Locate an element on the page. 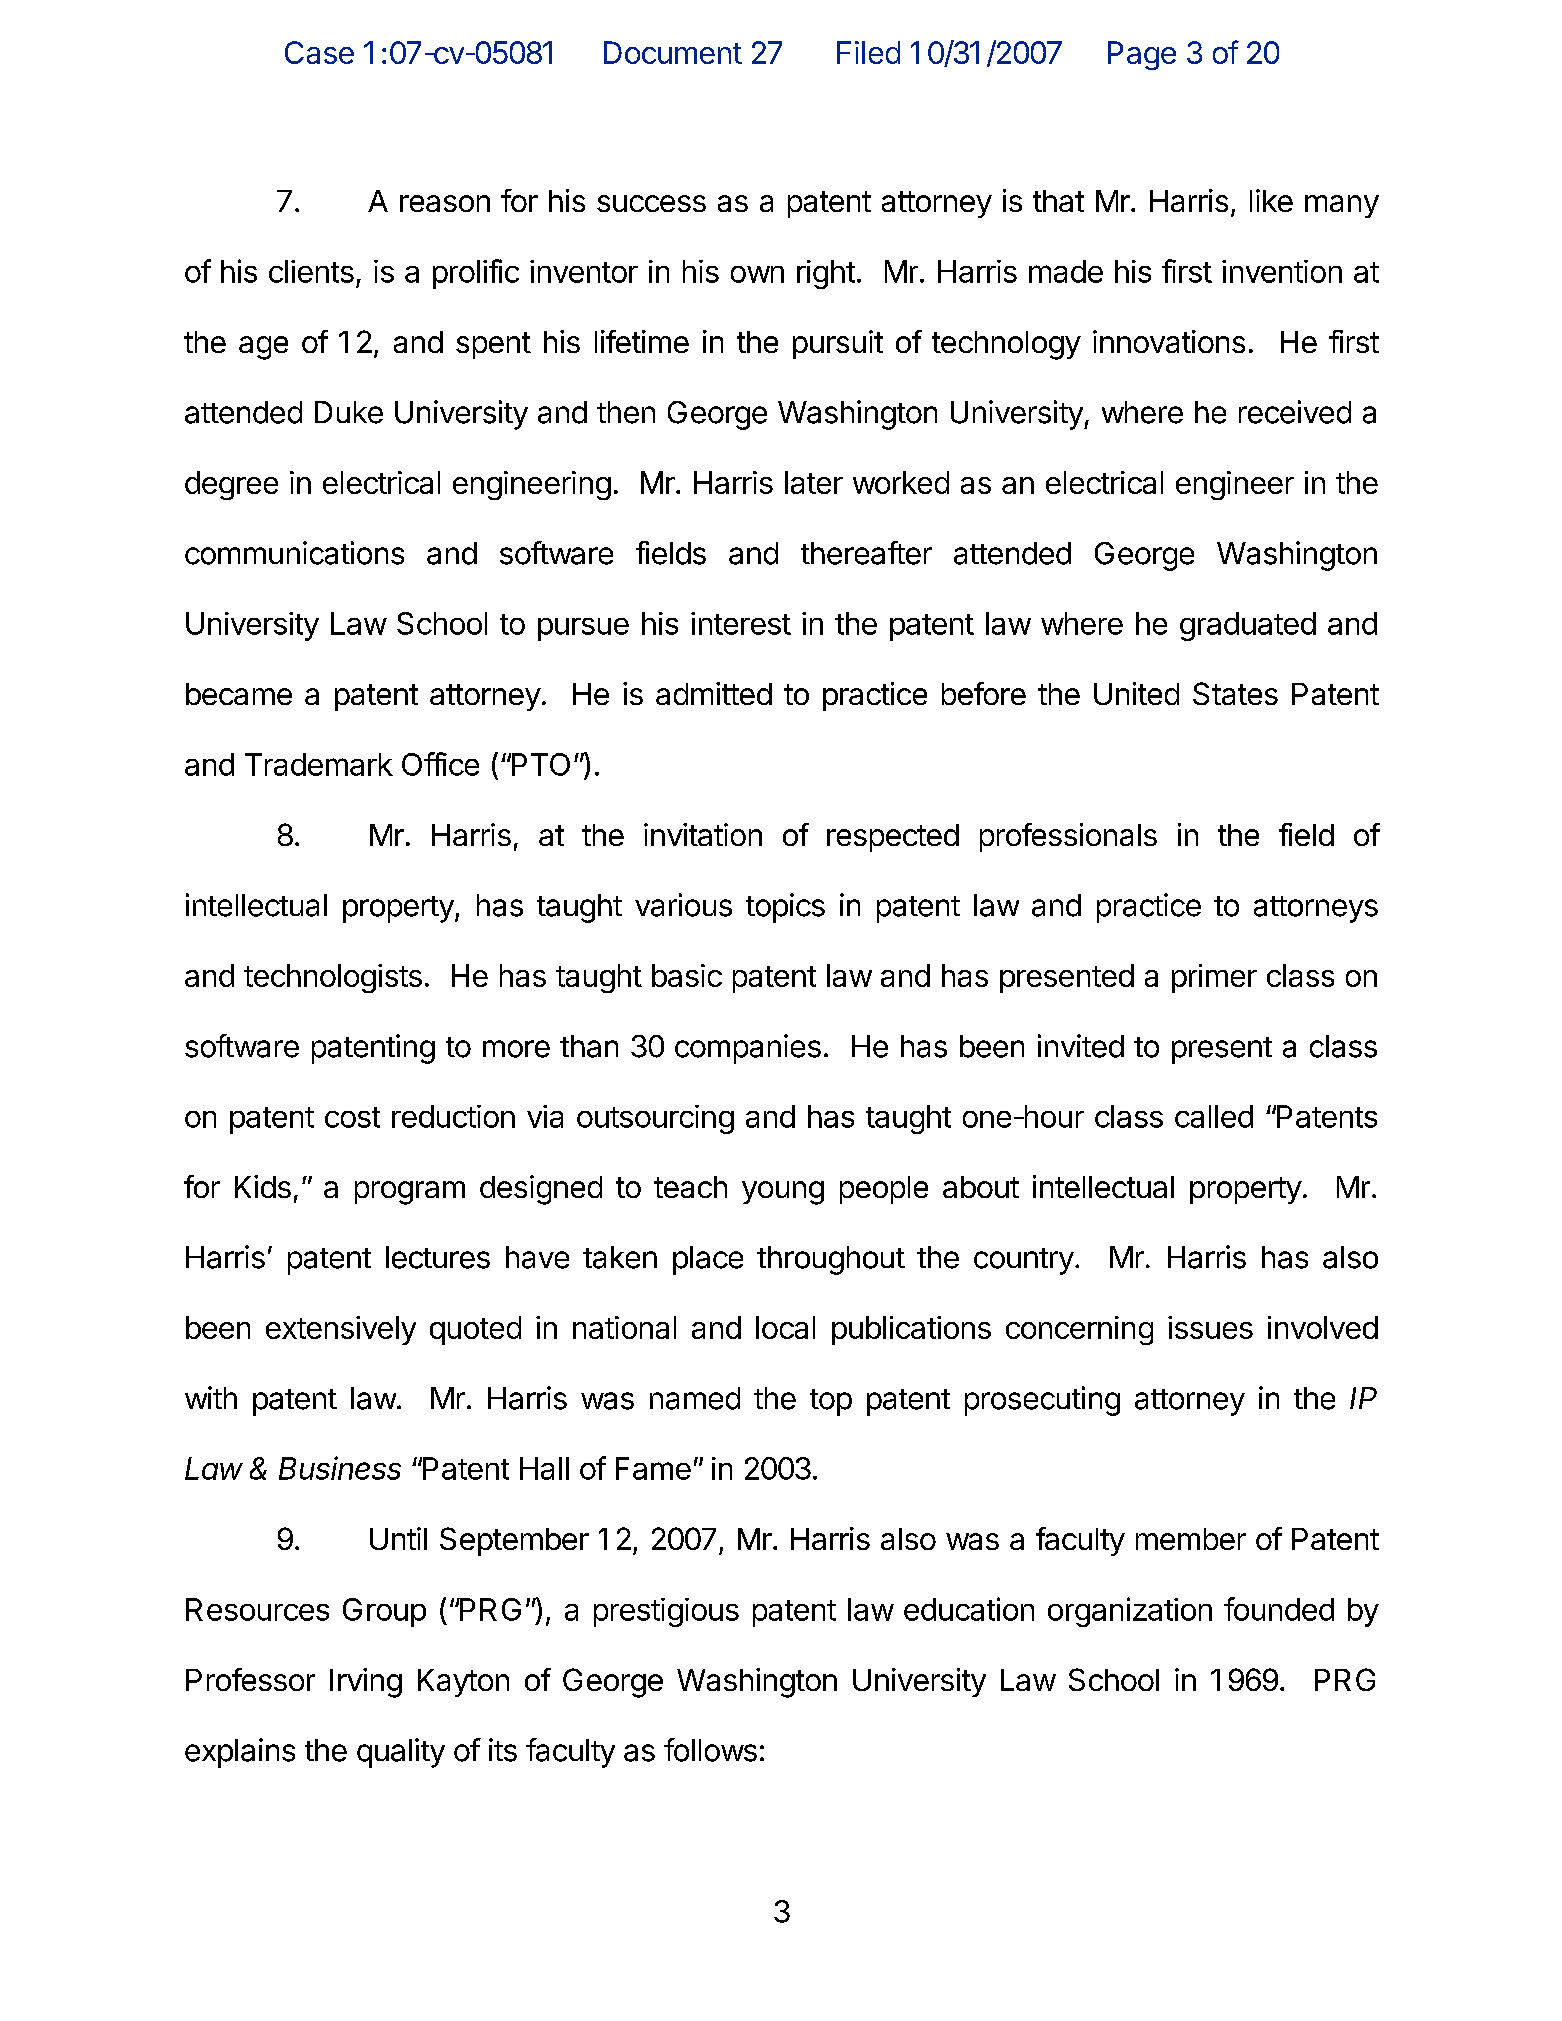 The width and height of the page is (1562, 2021). interest is located at coordinates (741, 623).
